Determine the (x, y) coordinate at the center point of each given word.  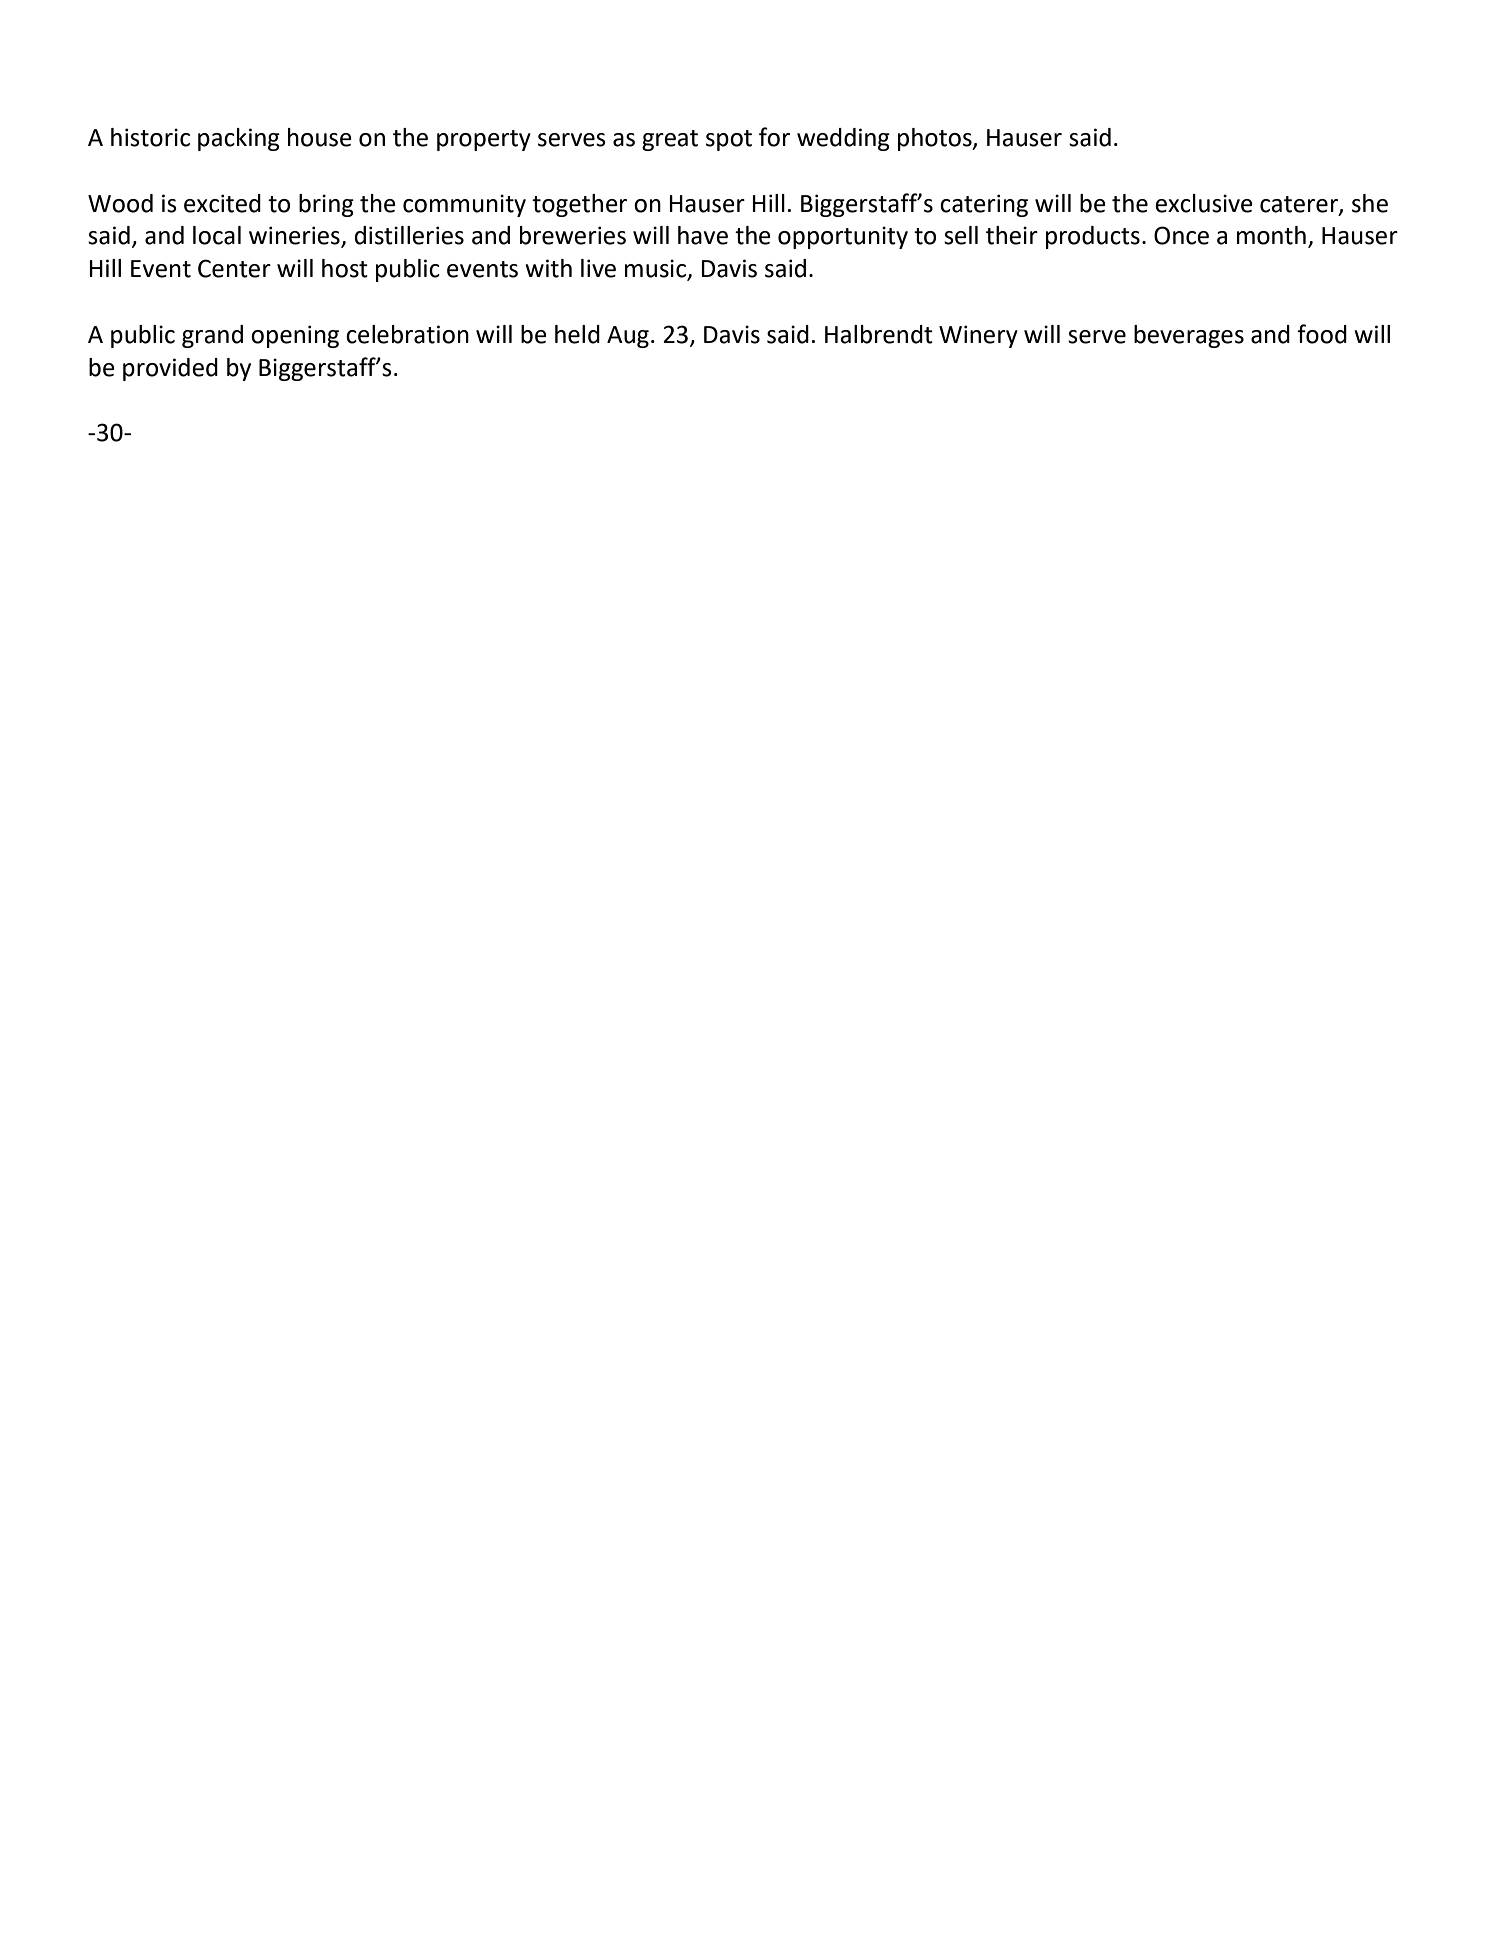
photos (936, 139)
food (1322, 334)
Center (234, 268)
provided (170, 369)
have (703, 235)
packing (239, 139)
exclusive (1204, 203)
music (657, 269)
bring (326, 205)
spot (729, 140)
